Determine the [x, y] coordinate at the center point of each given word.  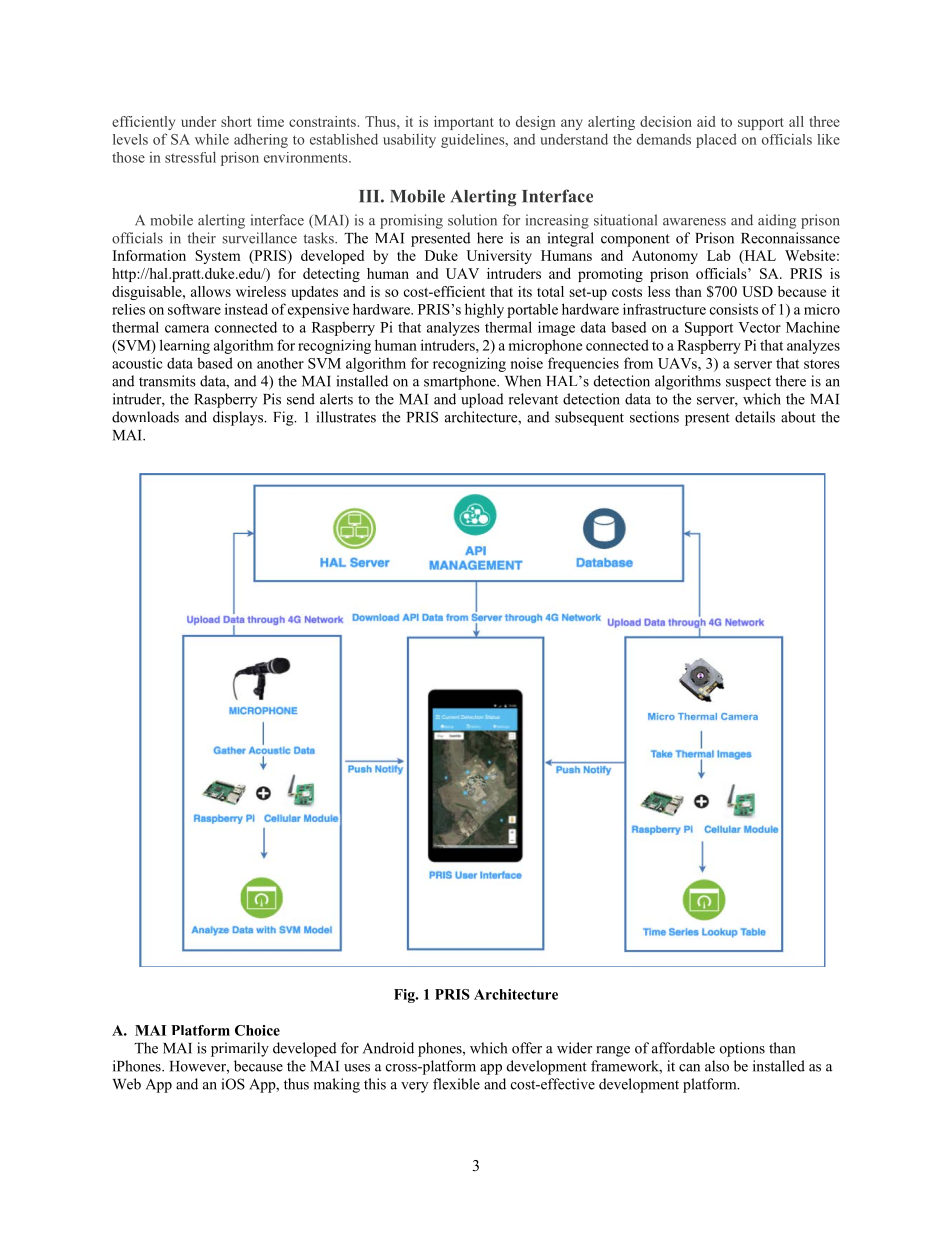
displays [239, 418]
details [755, 417]
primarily [240, 1049]
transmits [167, 381]
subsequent [589, 418]
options [742, 1049]
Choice [257, 1030]
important [464, 123]
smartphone [461, 382]
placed [716, 140]
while [212, 139]
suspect [748, 383]
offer [527, 1048]
